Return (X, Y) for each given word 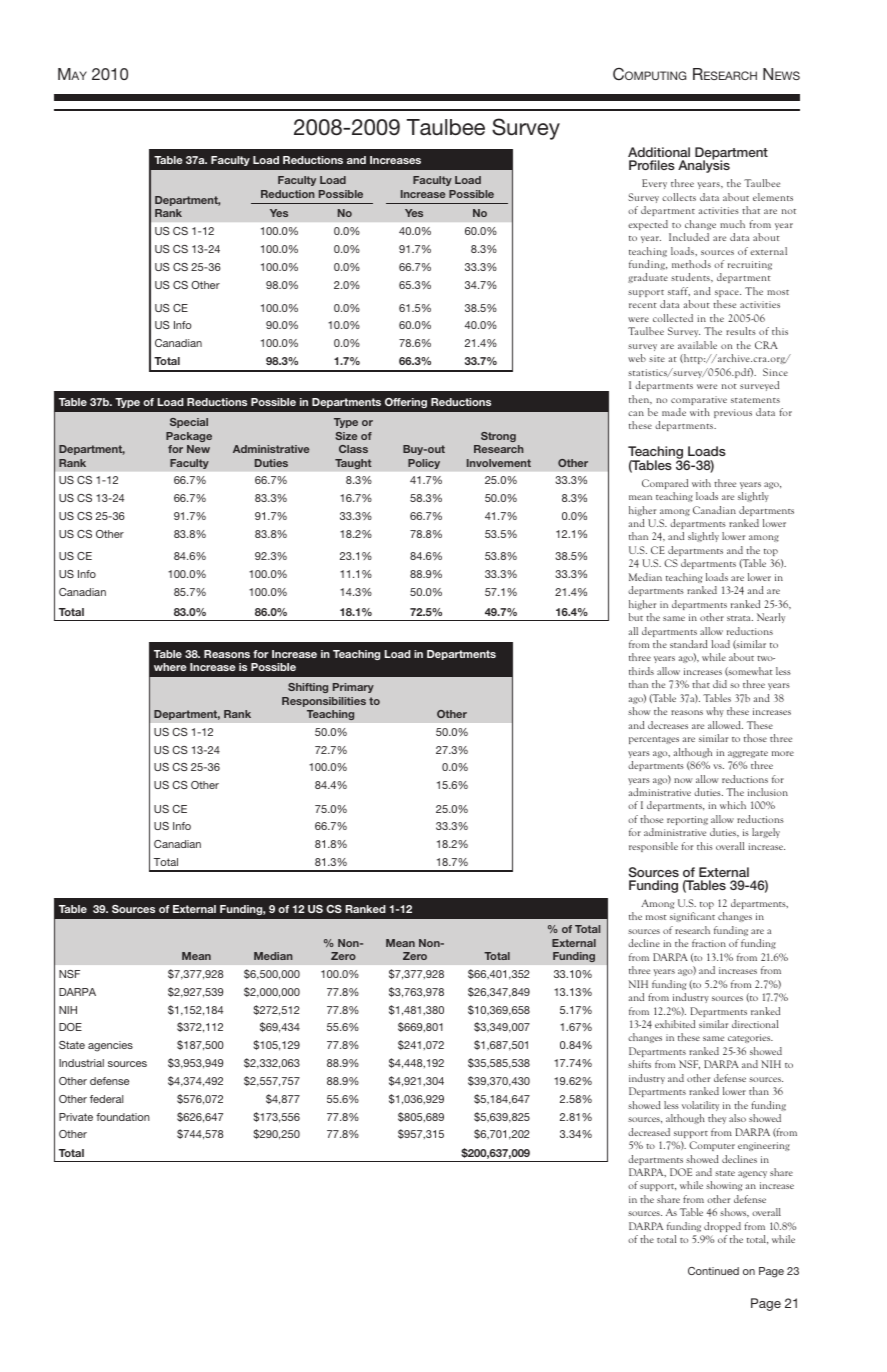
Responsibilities (324, 702)
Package (189, 437)
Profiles (652, 165)
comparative (699, 400)
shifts (639, 1064)
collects (679, 197)
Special (189, 423)
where (170, 667)
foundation (123, 1117)
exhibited (675, 1024)
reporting (687, 820)
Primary (353, 688)
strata (740, 618)
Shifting (308, 688)
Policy (424, 464)
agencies (110, 1046)
